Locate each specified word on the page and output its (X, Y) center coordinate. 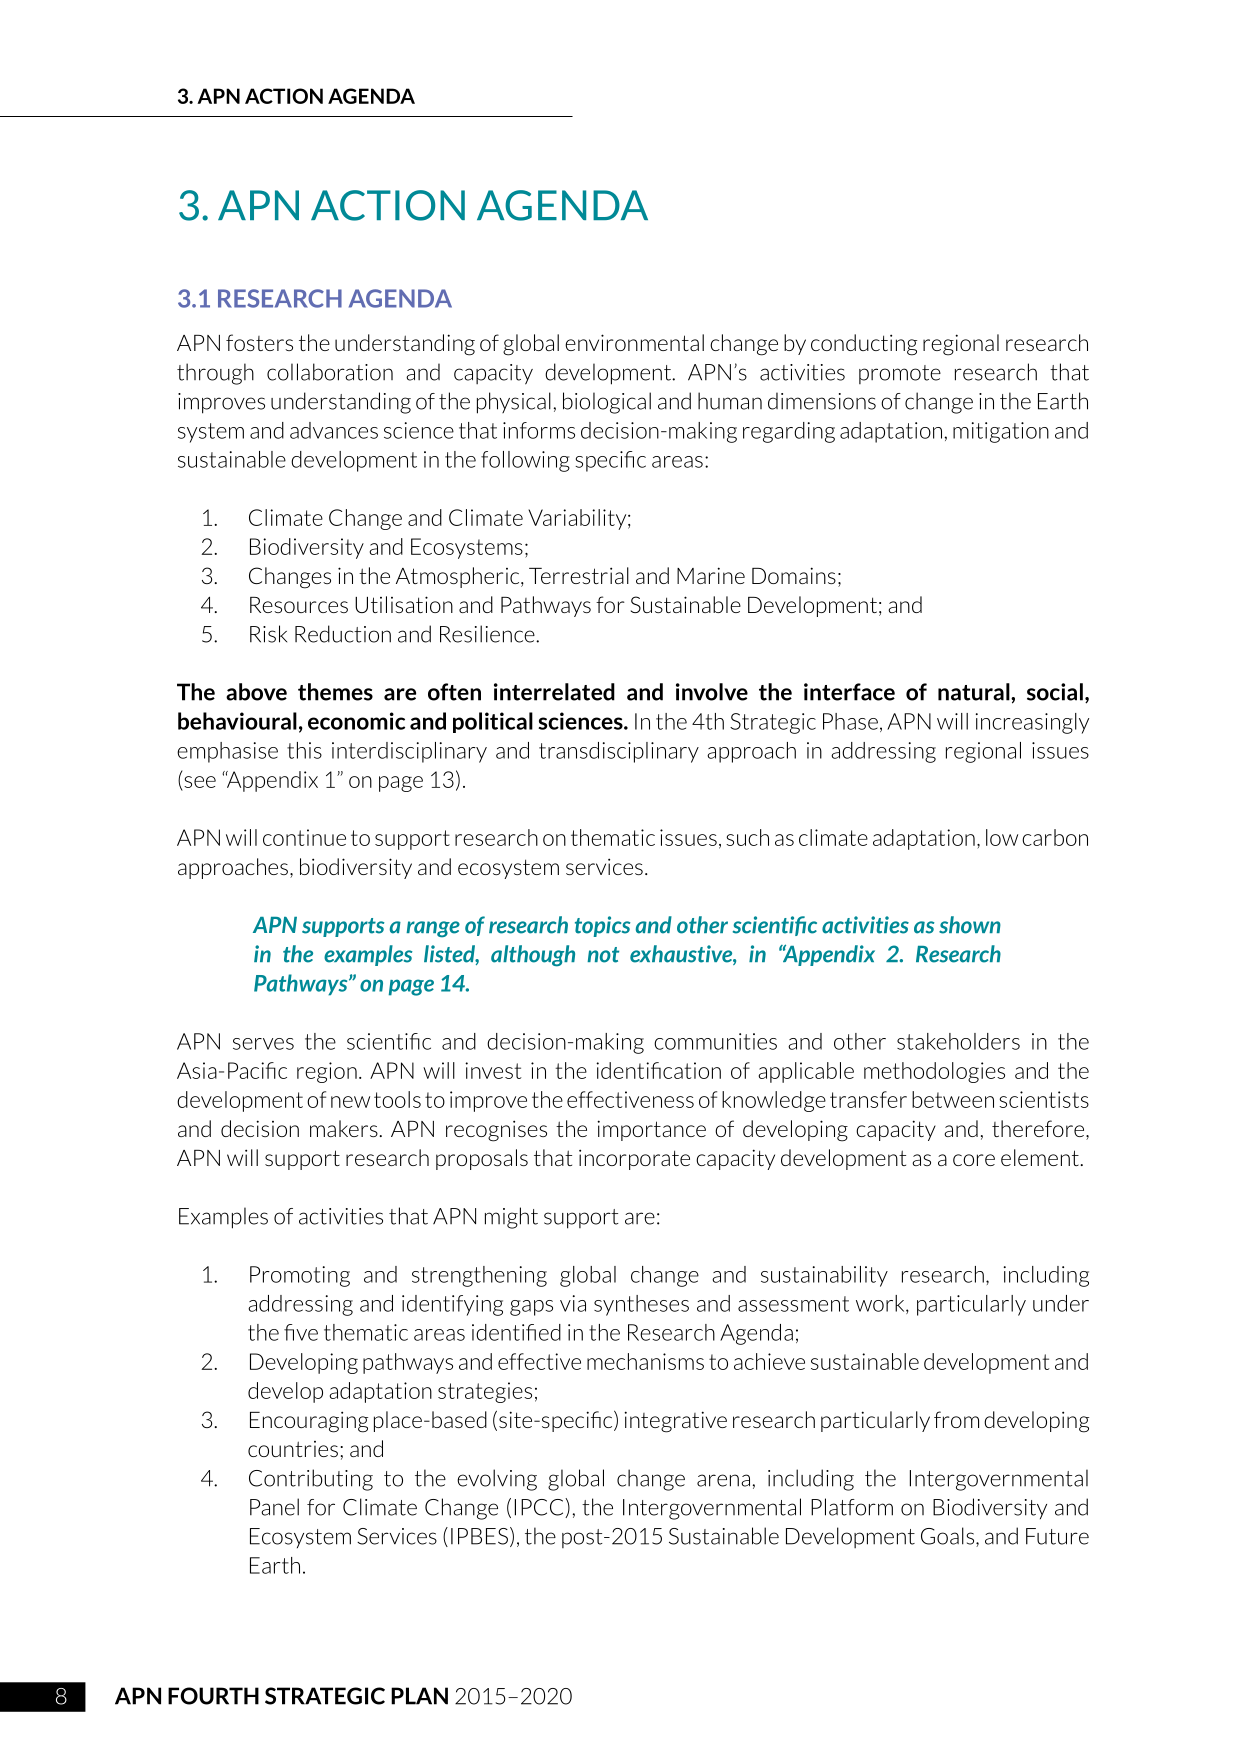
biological (607, 403)
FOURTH (213, 1696)
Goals (949, 1537)
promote (900, 374)
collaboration (330, 372)
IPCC (540, 1508)
